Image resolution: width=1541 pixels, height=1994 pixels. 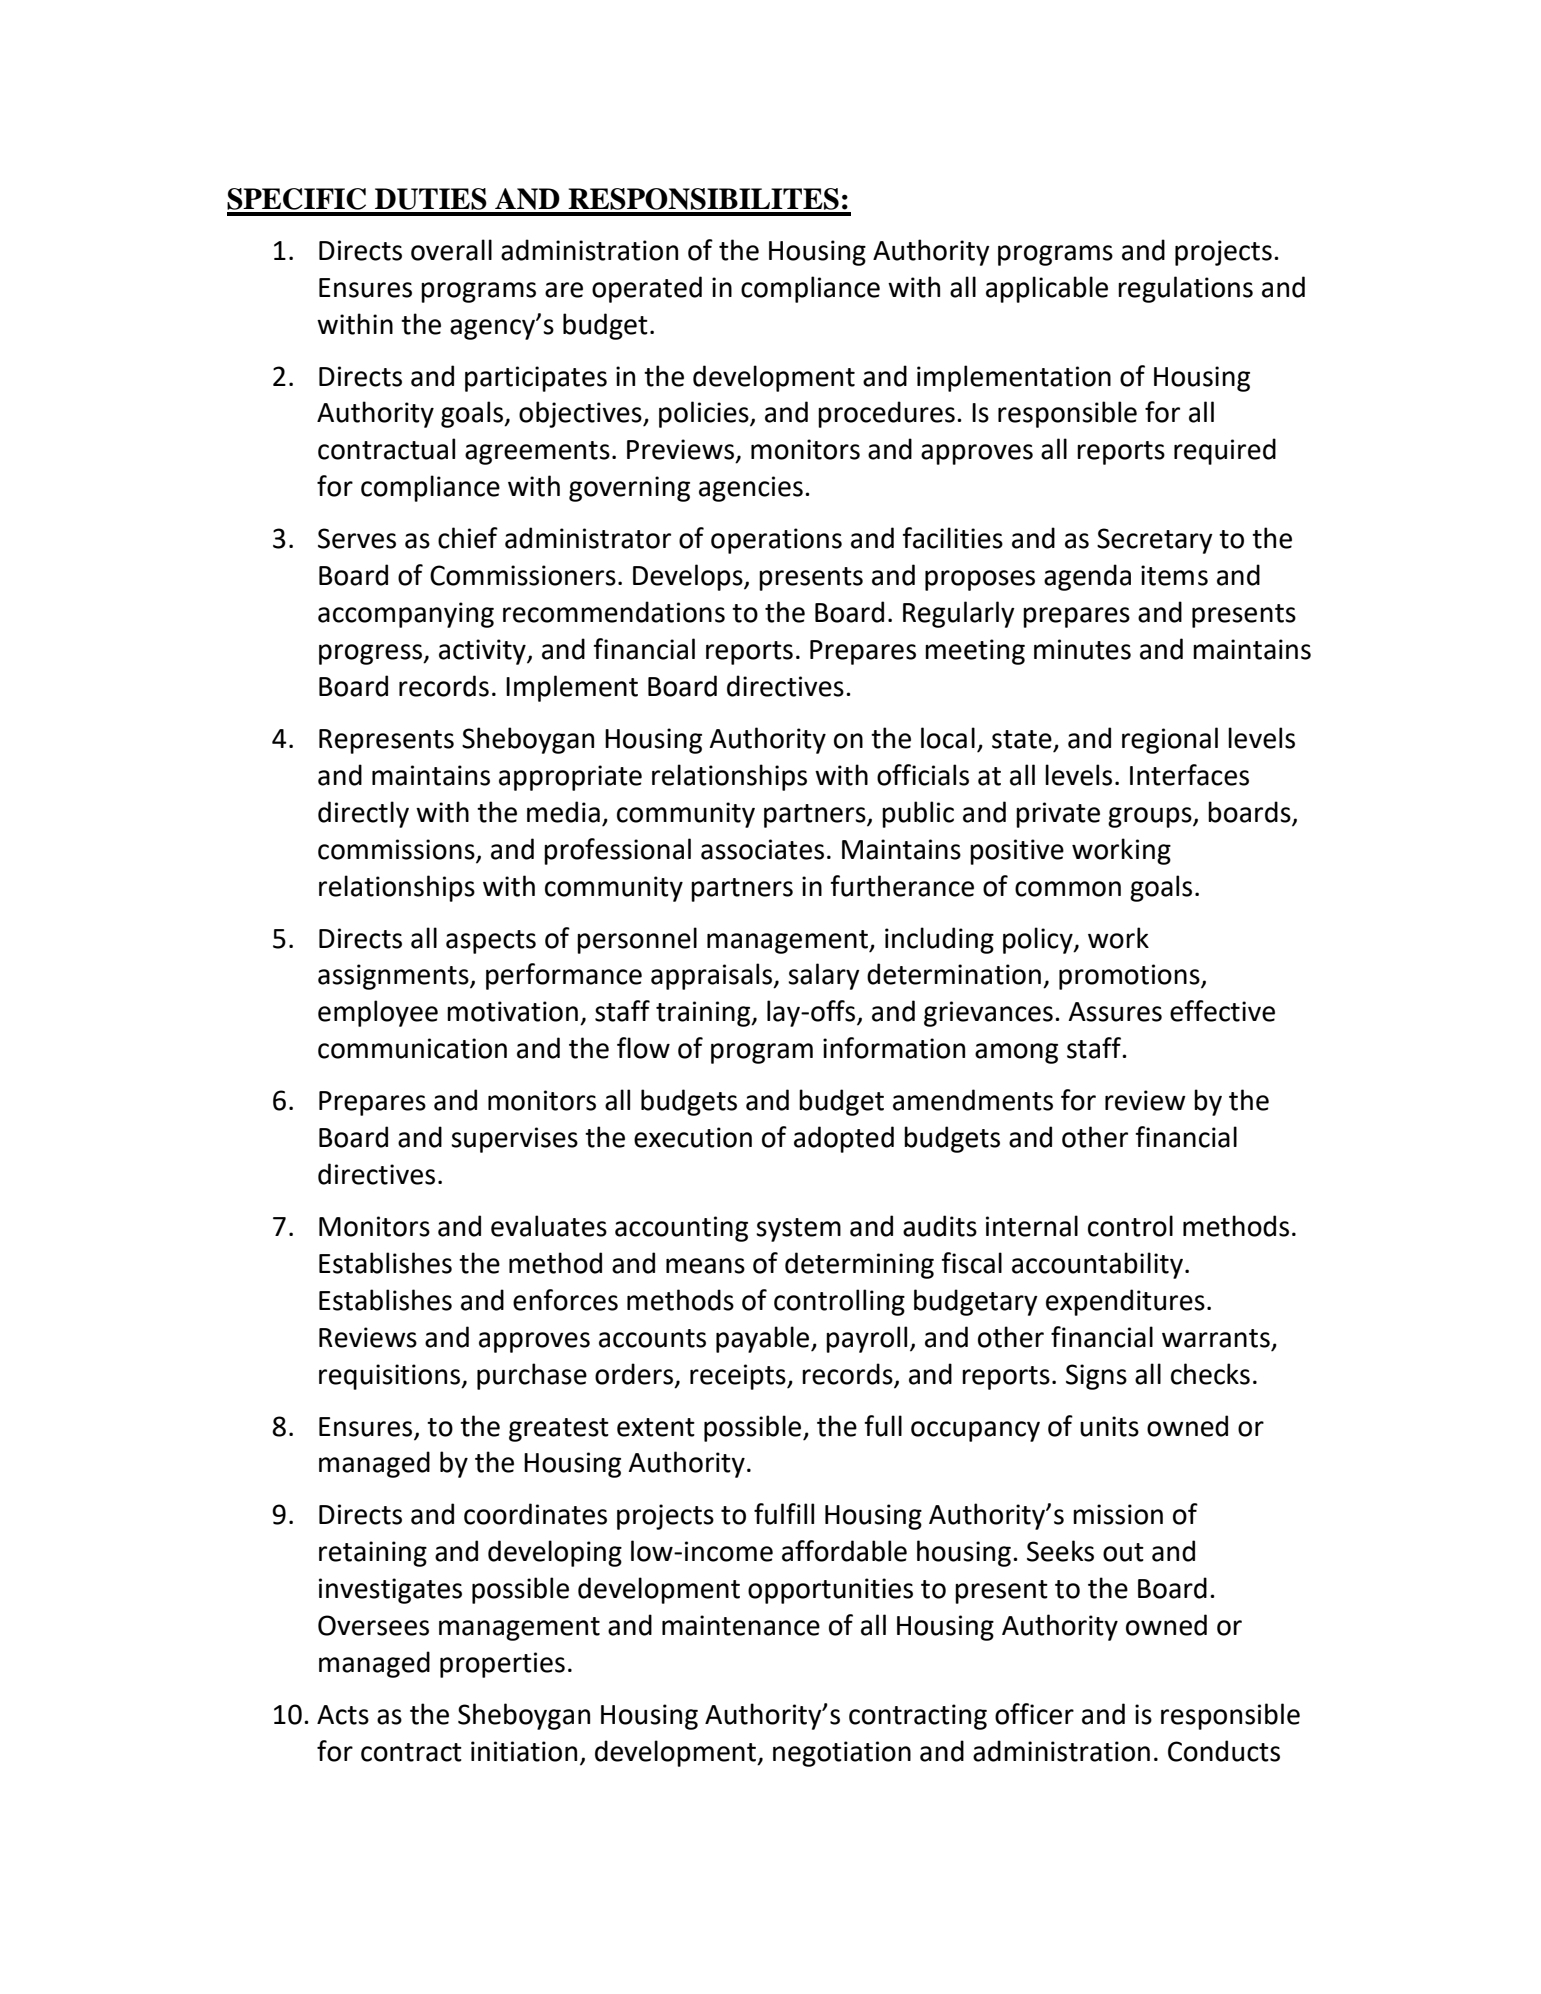 I want to click on properties, so click(x=502, y=1665).
